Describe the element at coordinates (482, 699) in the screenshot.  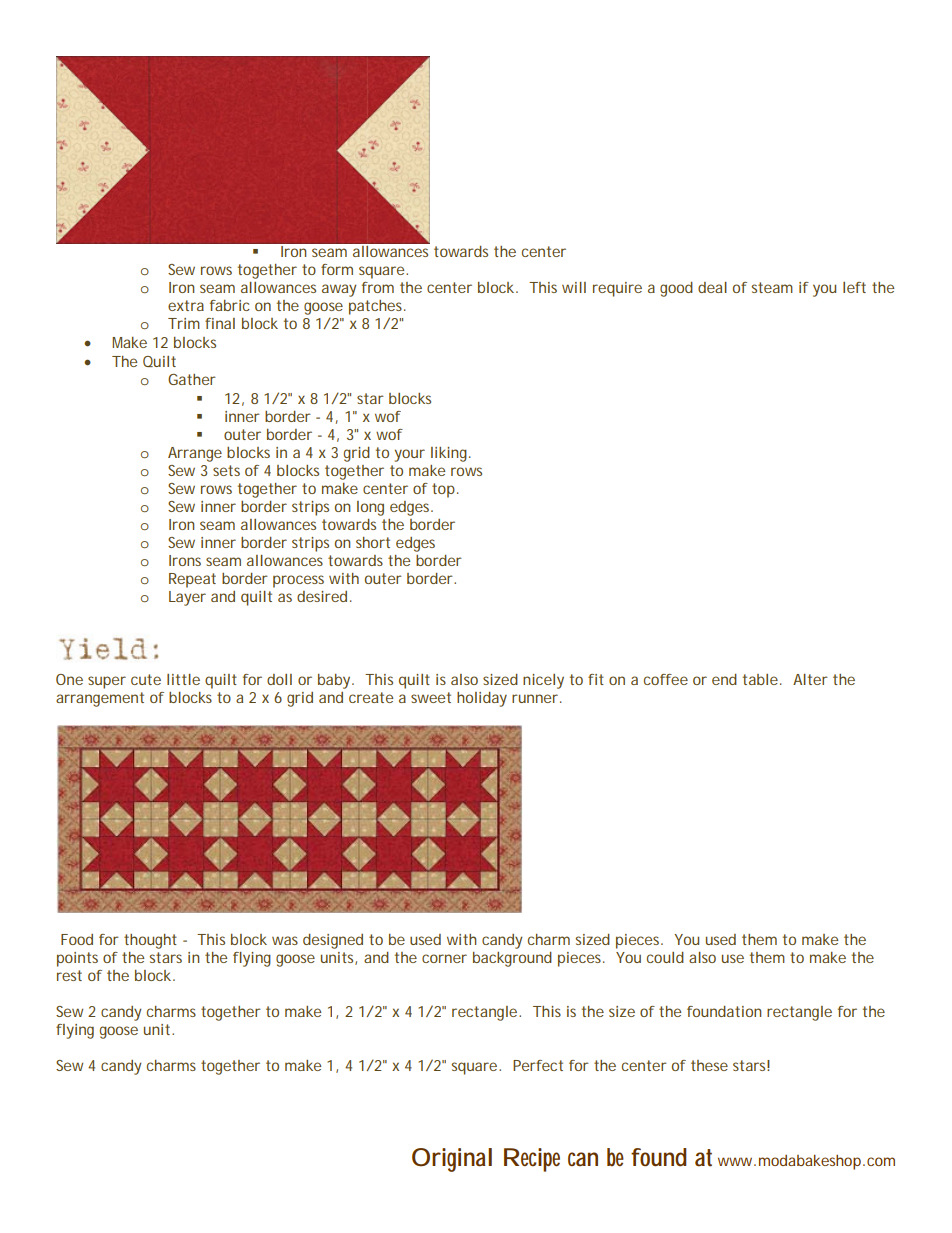
I see `holiday` at that location.
